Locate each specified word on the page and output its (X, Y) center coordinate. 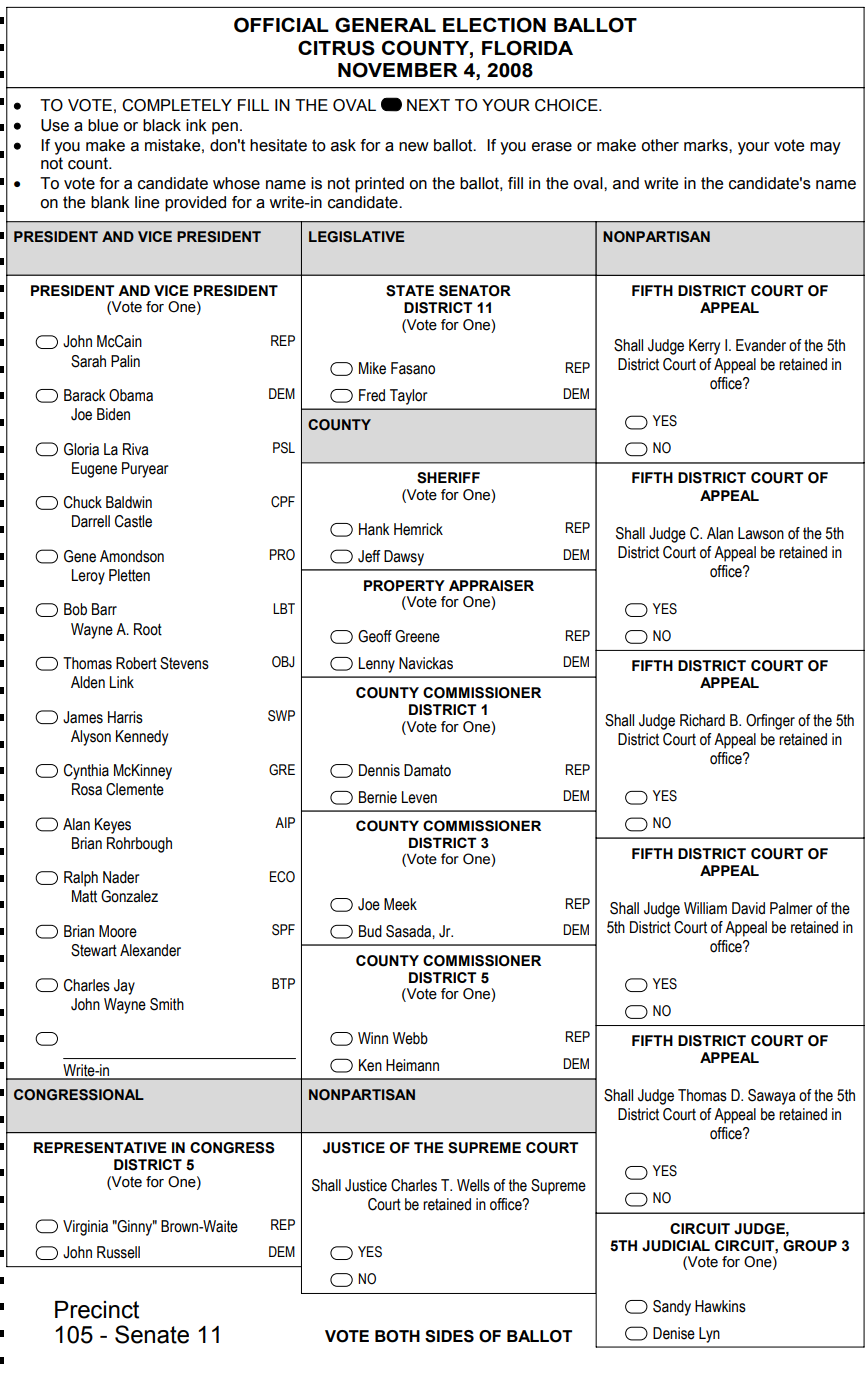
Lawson (761, 533)
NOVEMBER (398, 70)
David (748, 908)
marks (707, 145)
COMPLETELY (177, 105)
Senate (152, 1334)
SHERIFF (448, 478)
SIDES (449, 1336)
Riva (135, 449)
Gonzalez (129, 896)
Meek (400, 904)
